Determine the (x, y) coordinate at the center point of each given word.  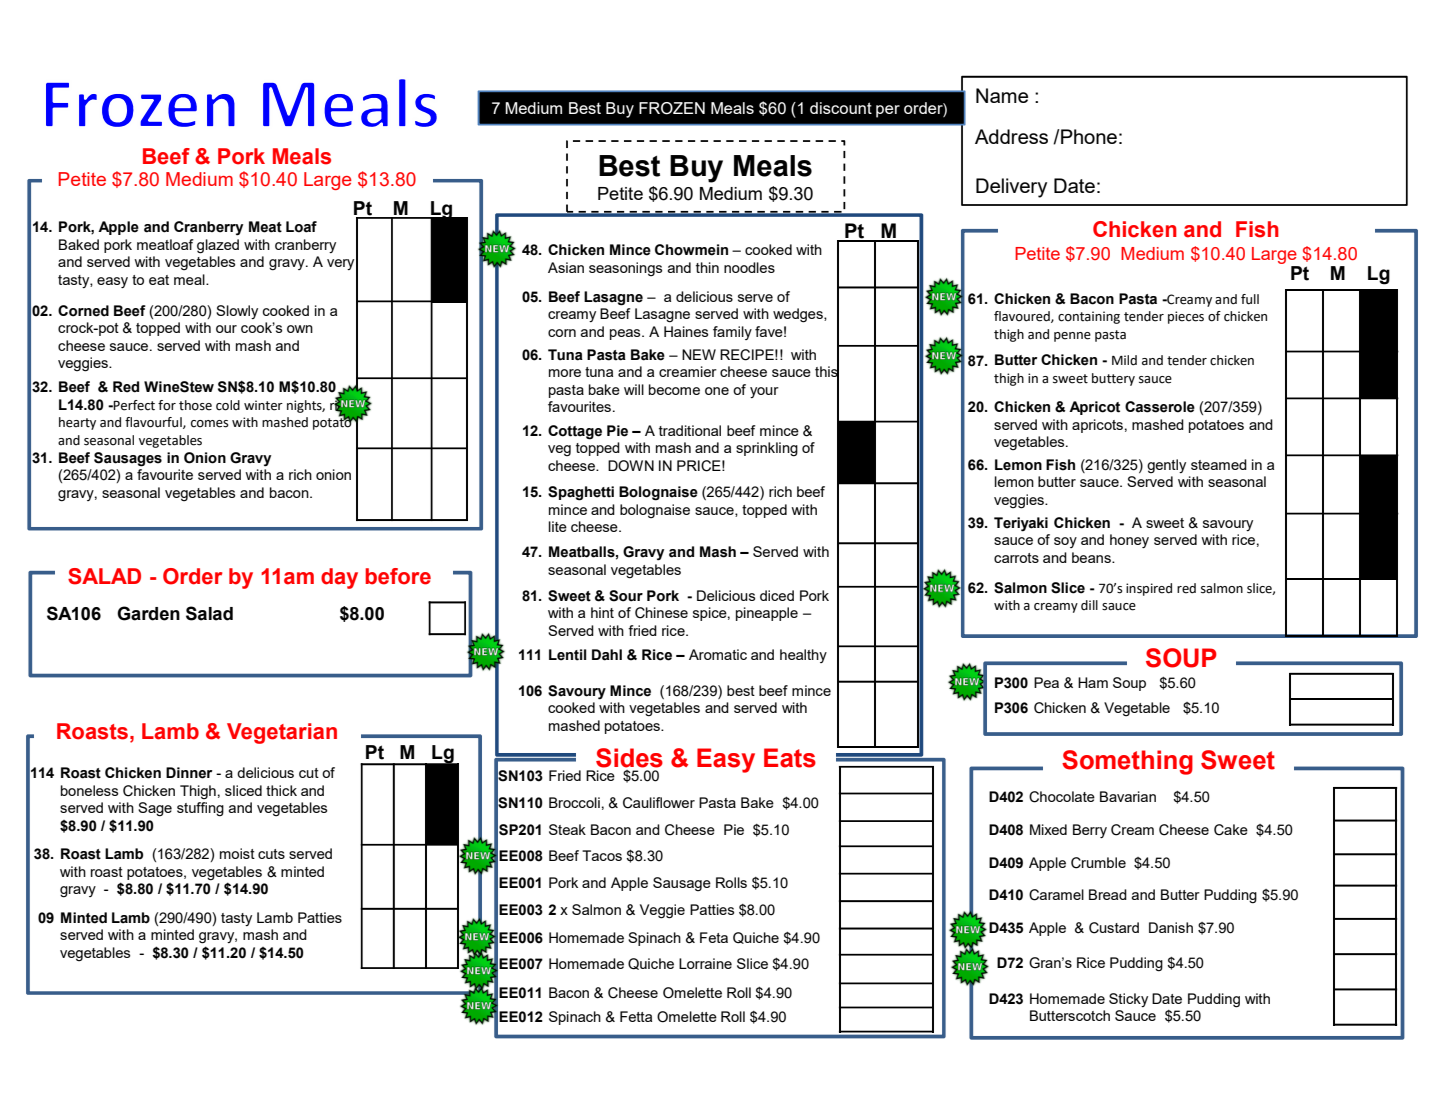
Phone (1088, 136)
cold (228, 405)
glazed (218, 246)
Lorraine (705, 963)
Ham (1093, 682)
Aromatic (718, 654)
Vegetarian (282, 733)
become (674, 389)
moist (237, 853)
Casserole (1160, 407)
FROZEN (672, 108)
